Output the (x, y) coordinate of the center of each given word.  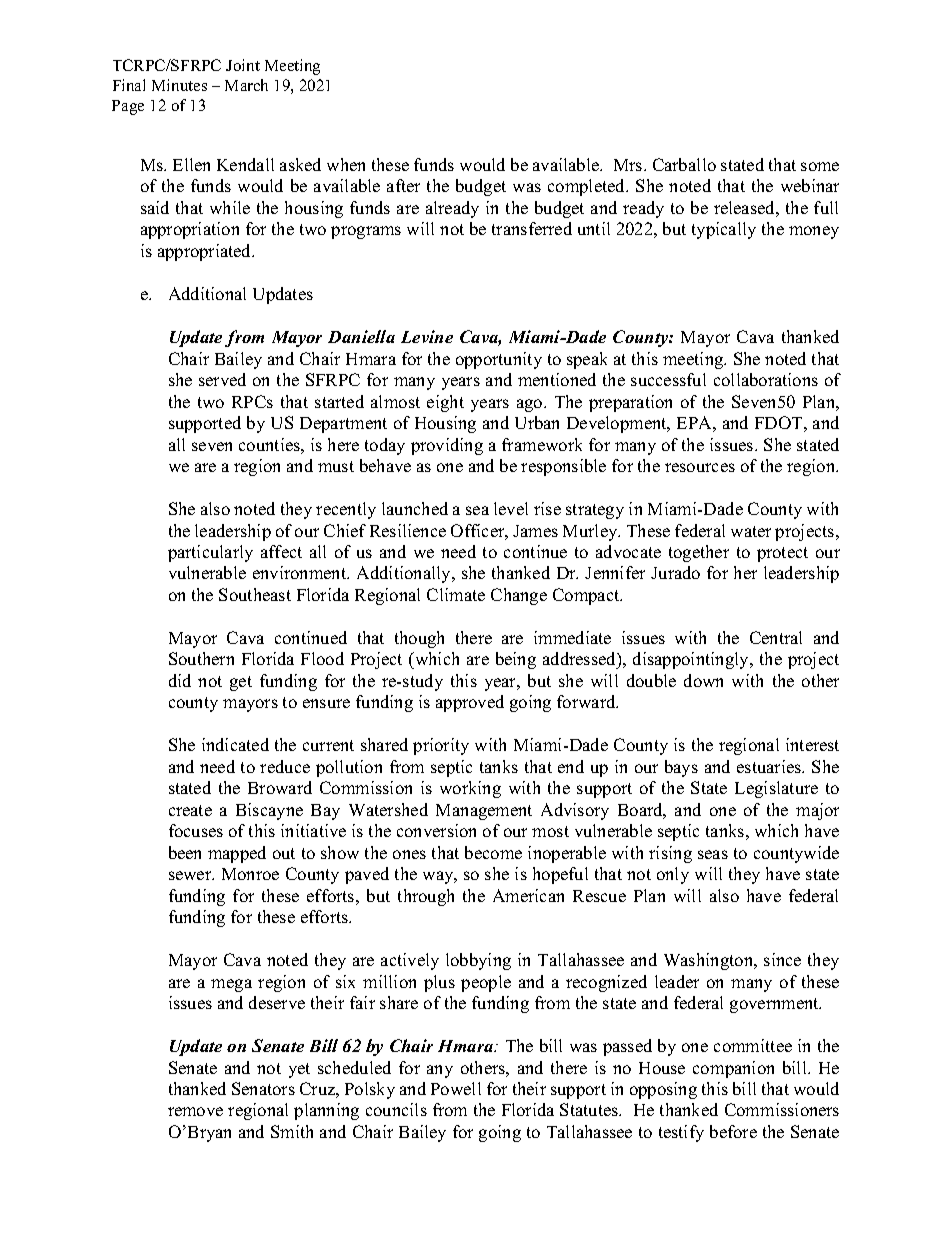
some (820, 166)
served (222, 379)
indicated (235, 744)
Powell (456, 1088)
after (403, 185)
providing (447, 446)
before (733, 1131)
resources (700, 467)
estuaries (770, 766)
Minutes (179, 85)
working (470, 789)
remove (195, 1111)
